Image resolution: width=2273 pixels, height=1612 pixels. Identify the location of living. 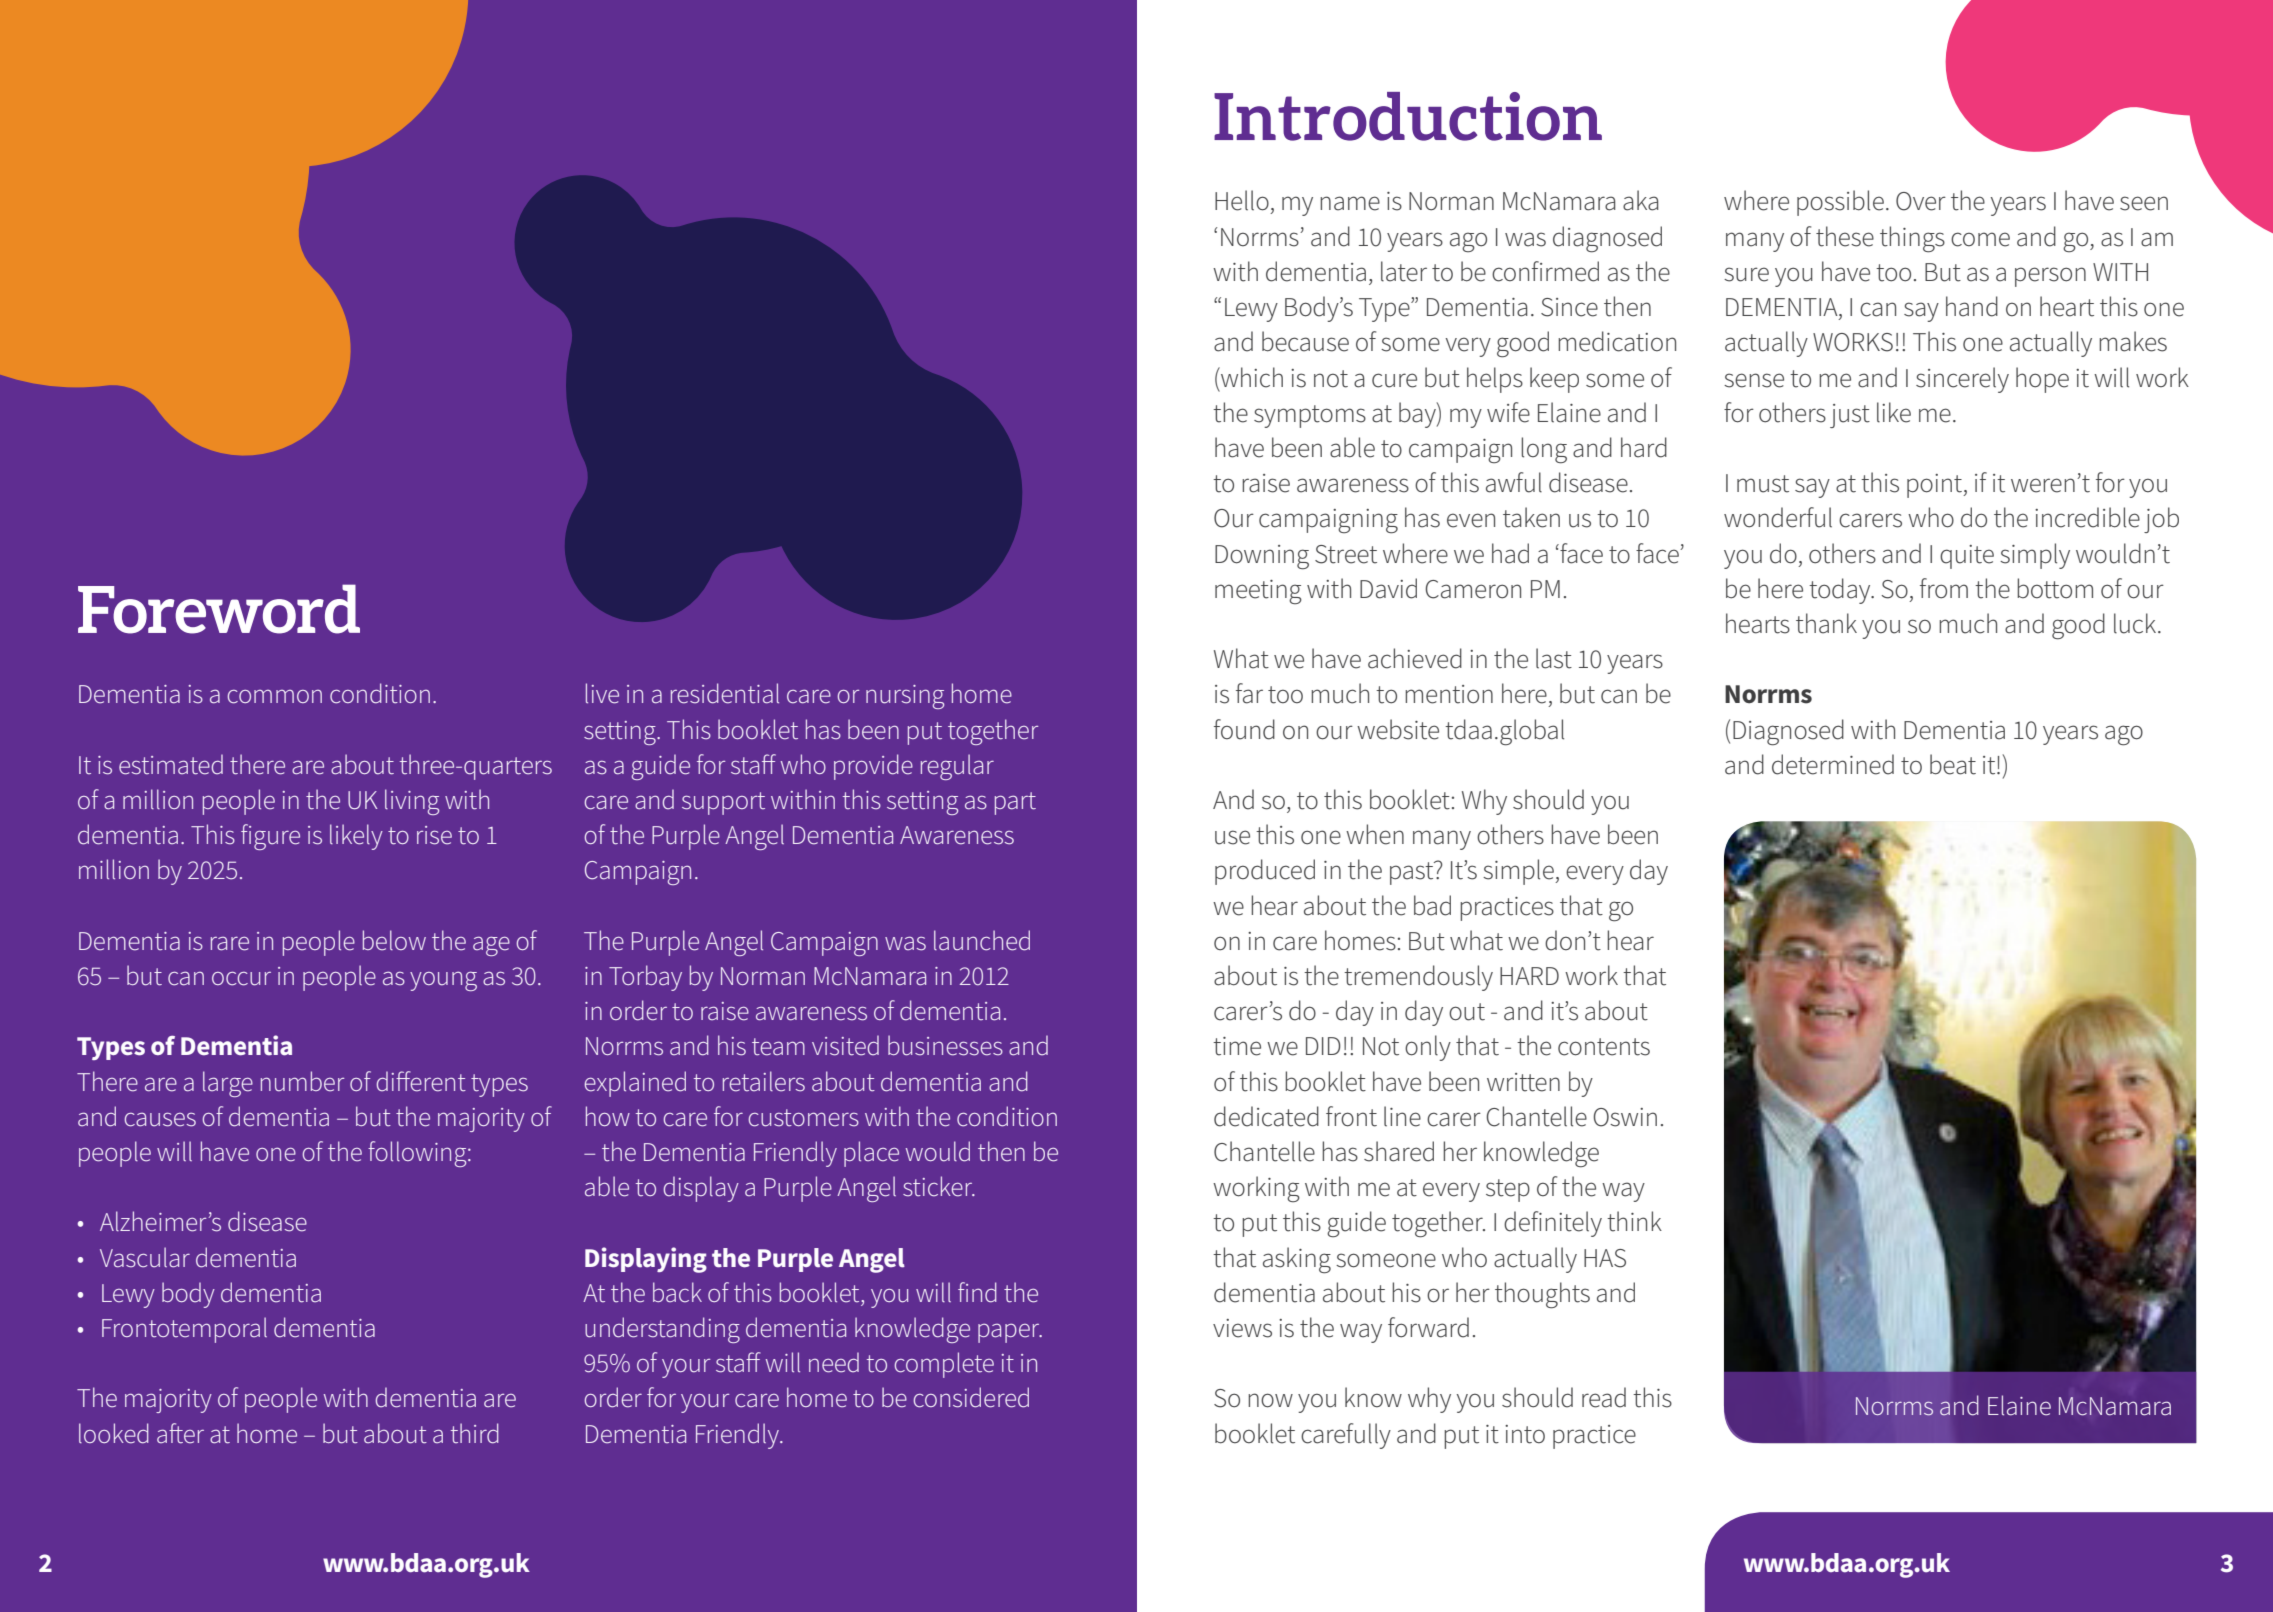
(412, 802).
